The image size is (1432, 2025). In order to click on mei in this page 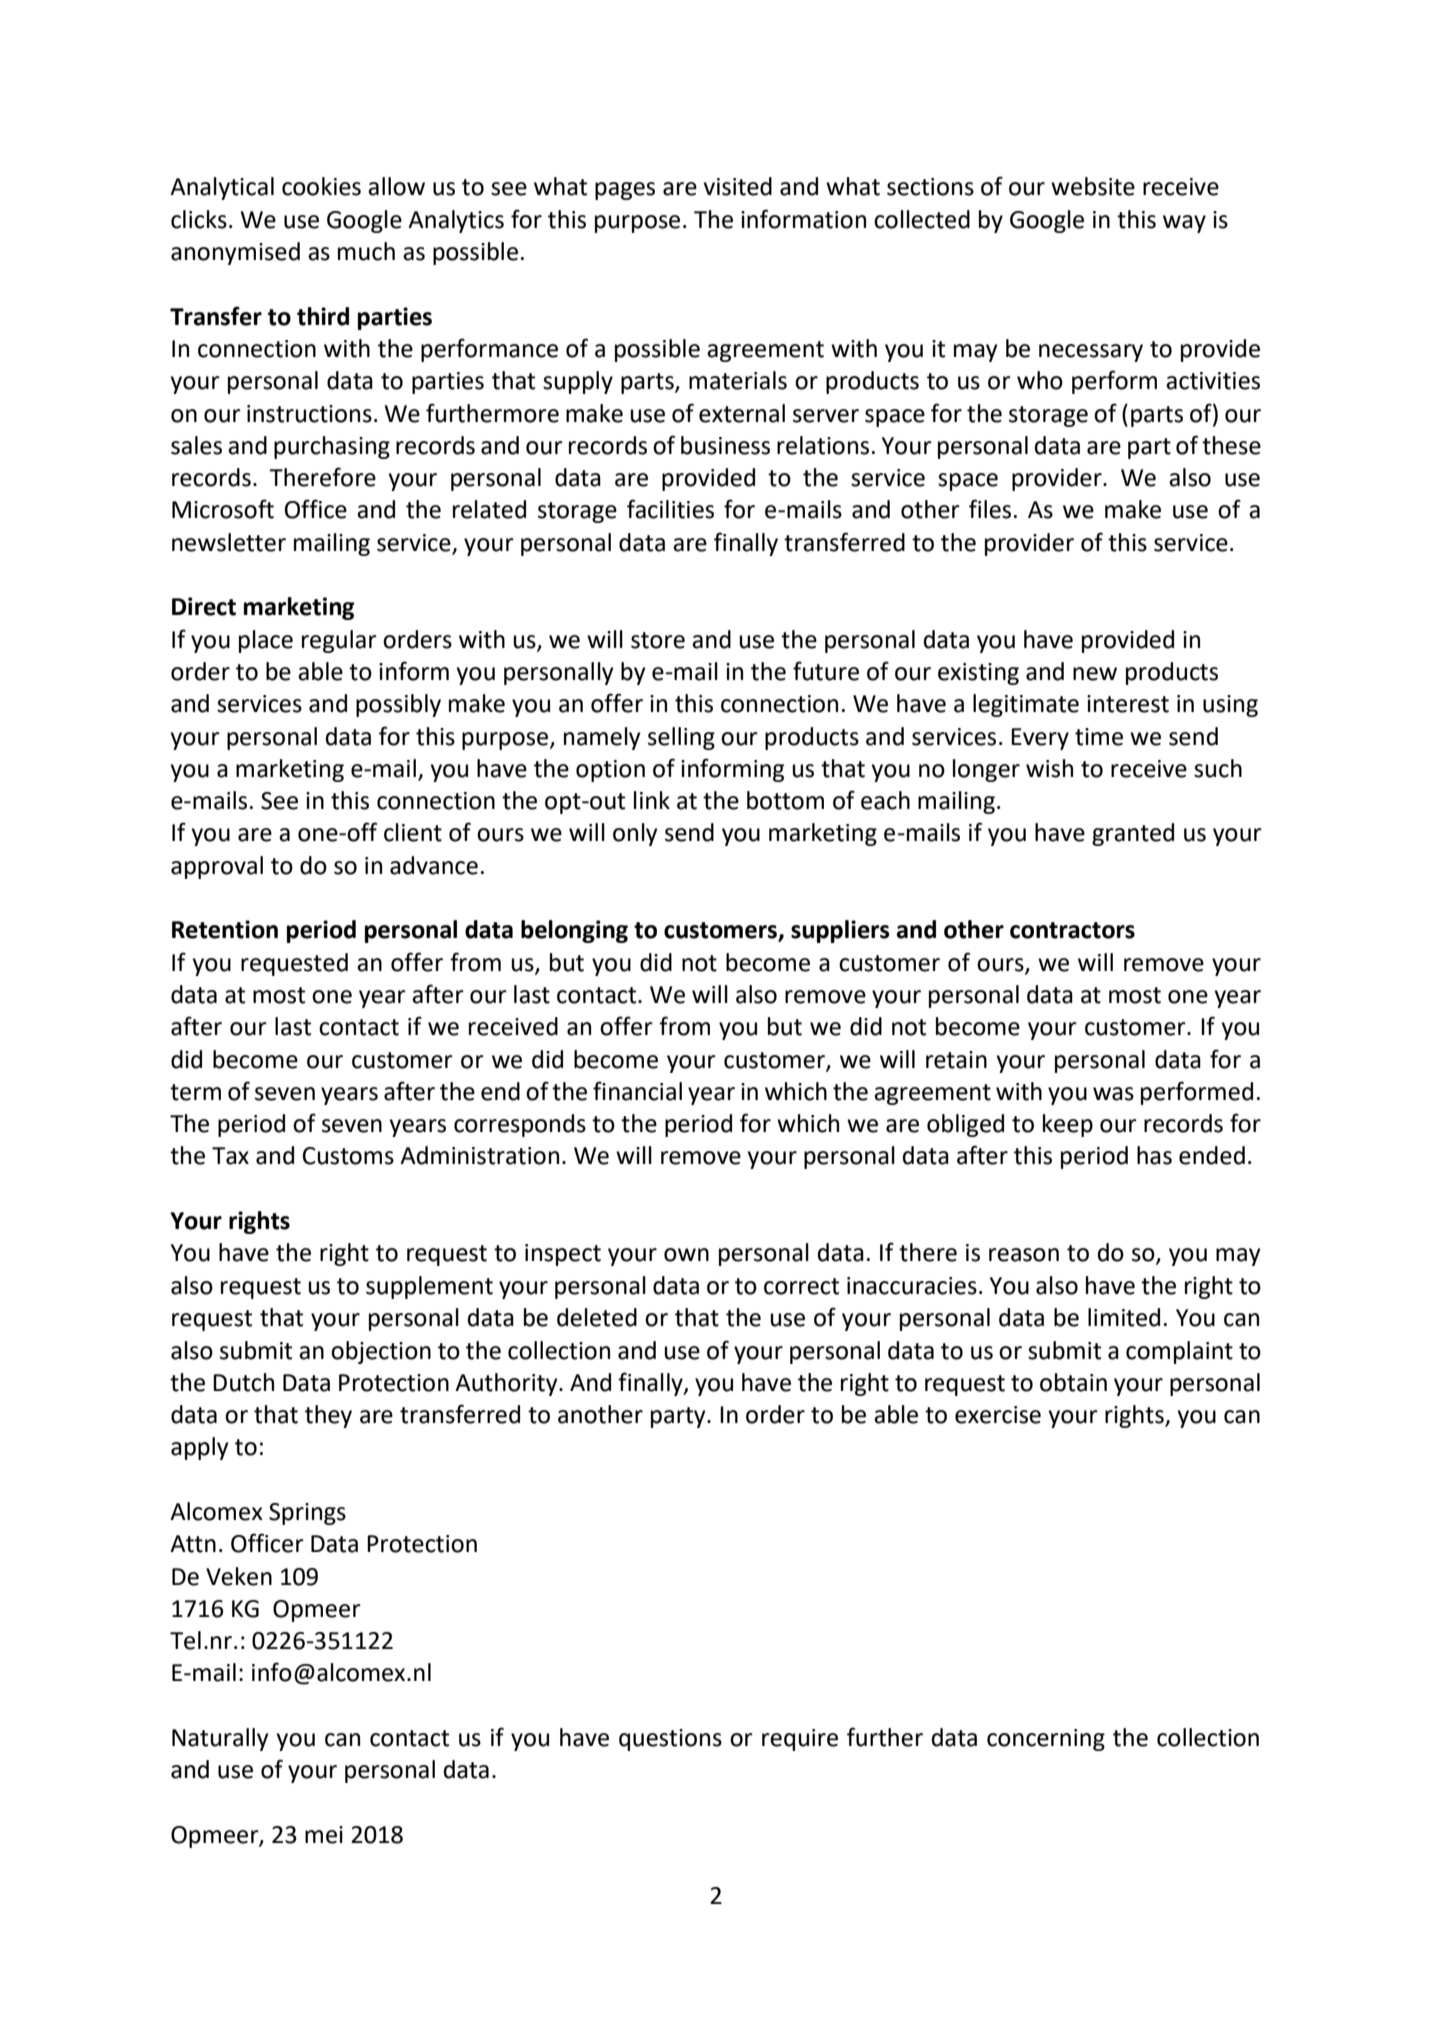, I will do `click(324, 1835)`.
